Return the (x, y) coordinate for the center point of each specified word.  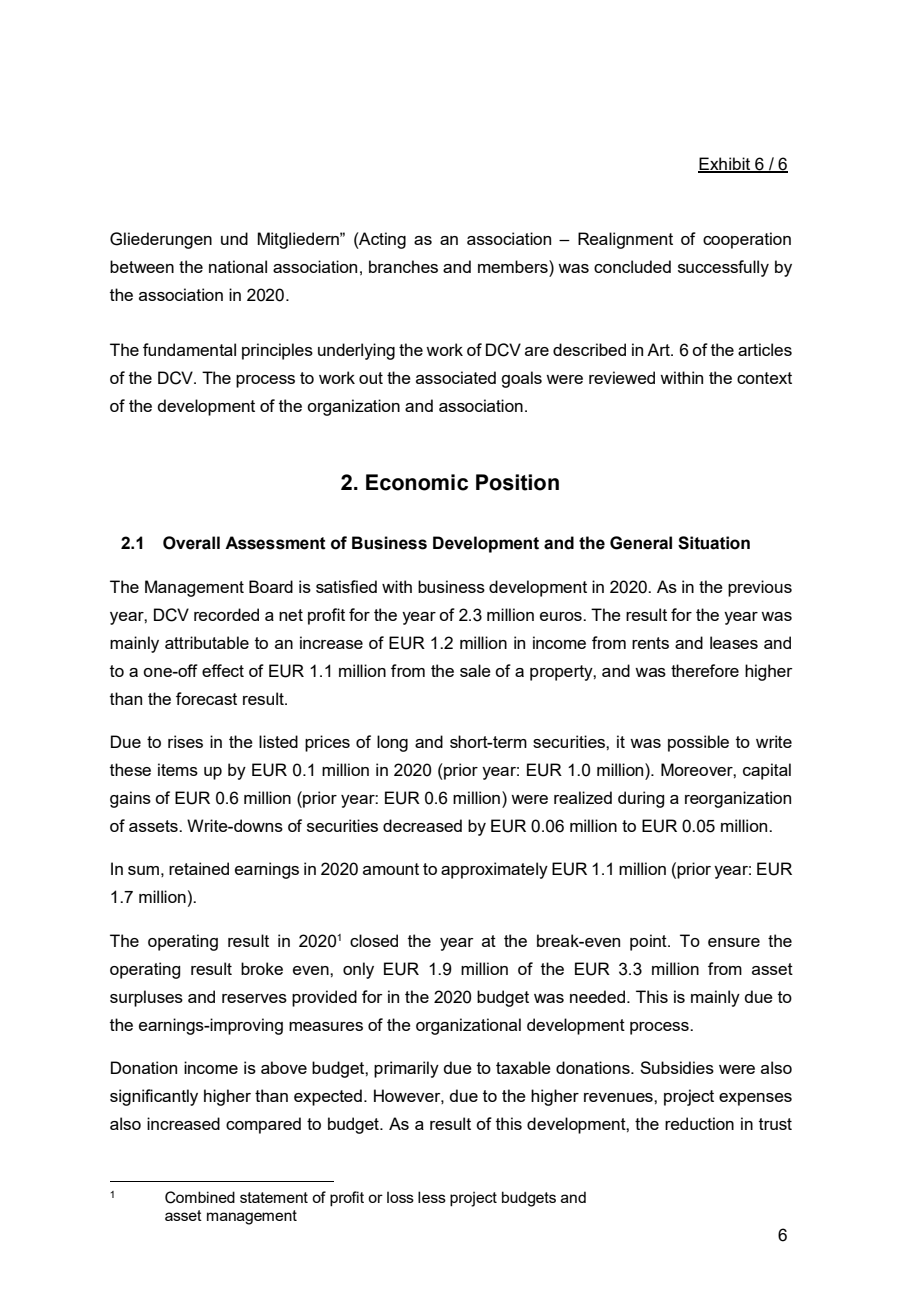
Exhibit (725, 165)
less (432, 1197)
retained (199, 868)
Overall (191, 543)
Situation (714, 543)
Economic (417, 482)
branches (403, 266)
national (238, 266)
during (641, 799)
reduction (699, 1123)
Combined (200, 1197)
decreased (422, 825)
